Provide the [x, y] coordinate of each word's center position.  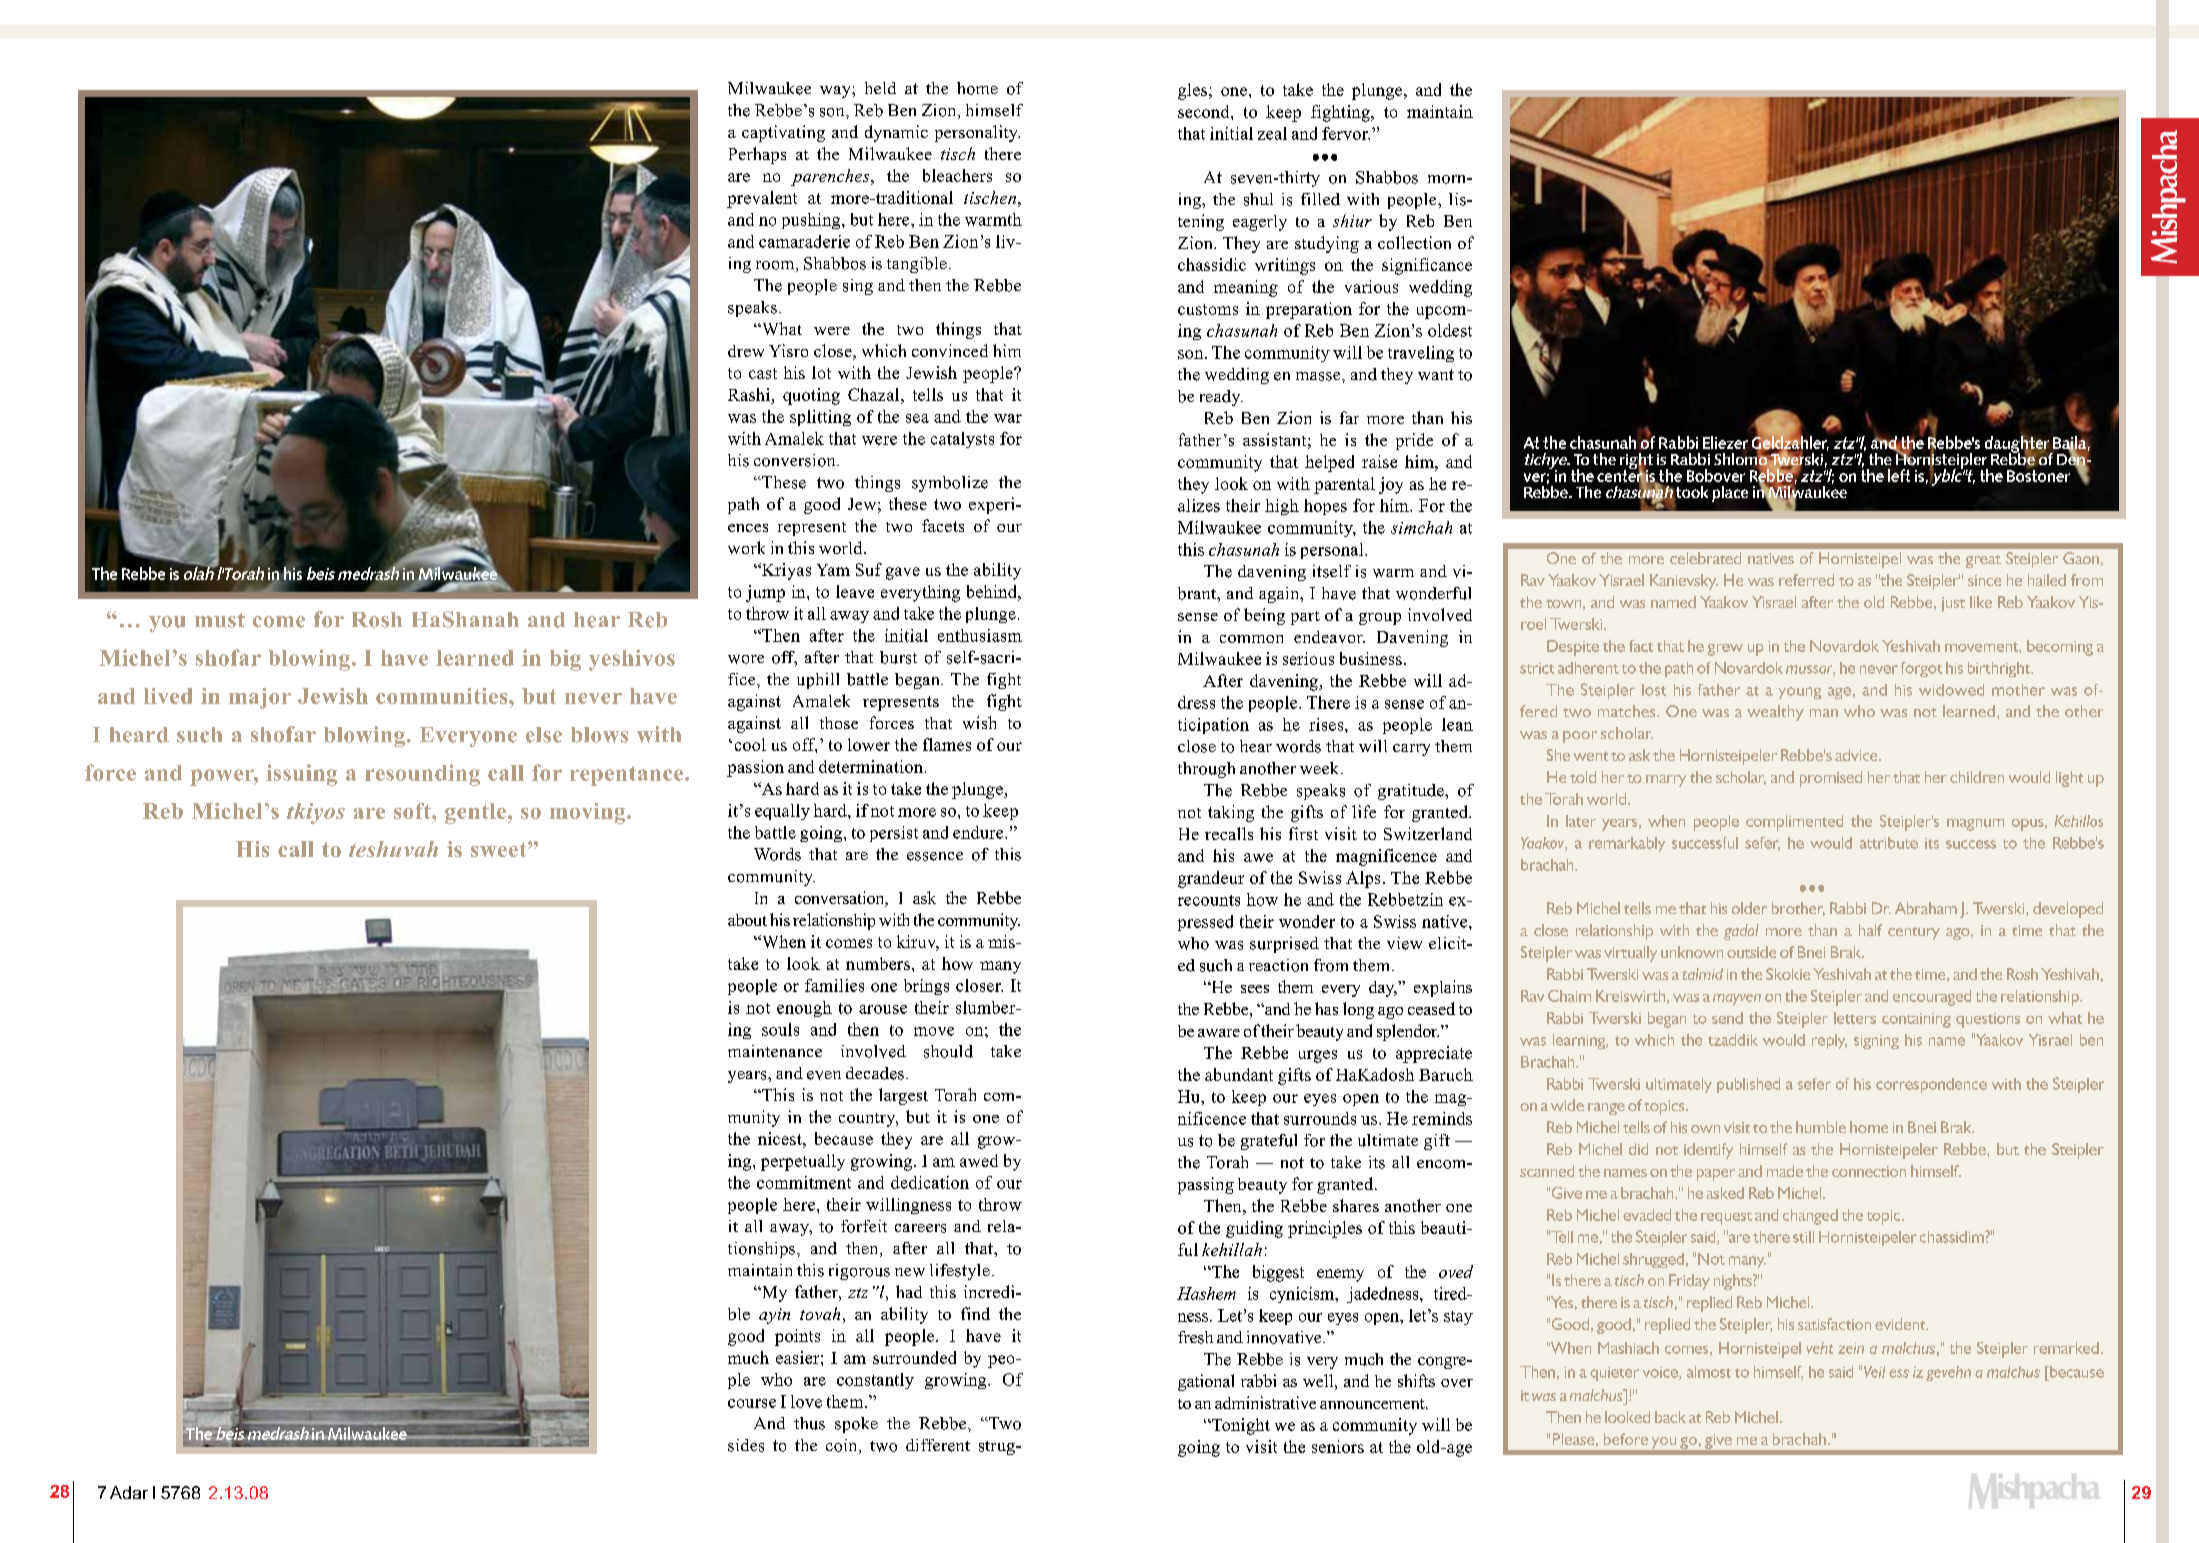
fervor [1346, 133]
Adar [129, 1492]
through [1206, 770]
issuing [301, 775]
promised [1831, 779]
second [1205, 111]
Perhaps [757, 155]
